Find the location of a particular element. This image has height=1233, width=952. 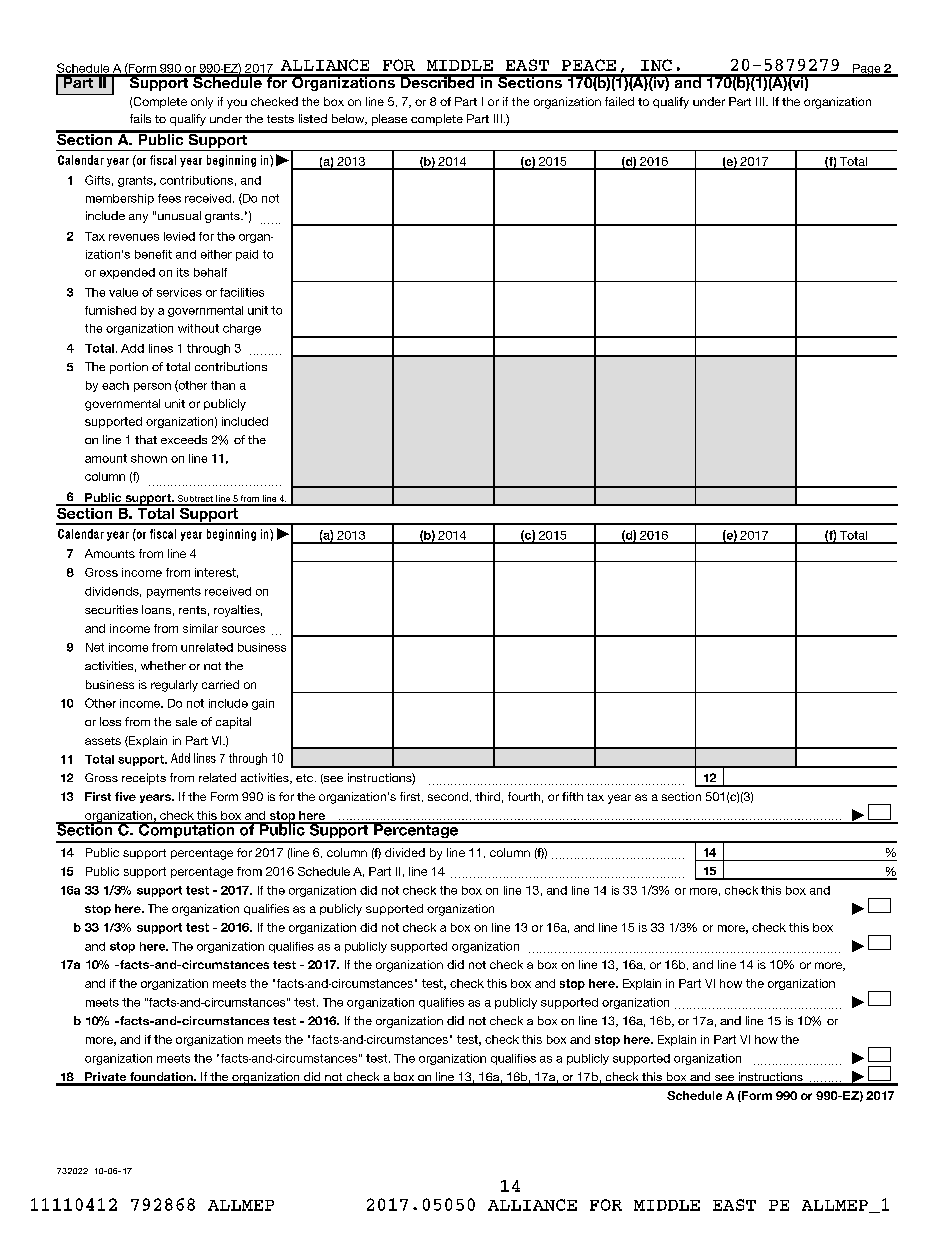

gain is located at coordinates (263, 704).
